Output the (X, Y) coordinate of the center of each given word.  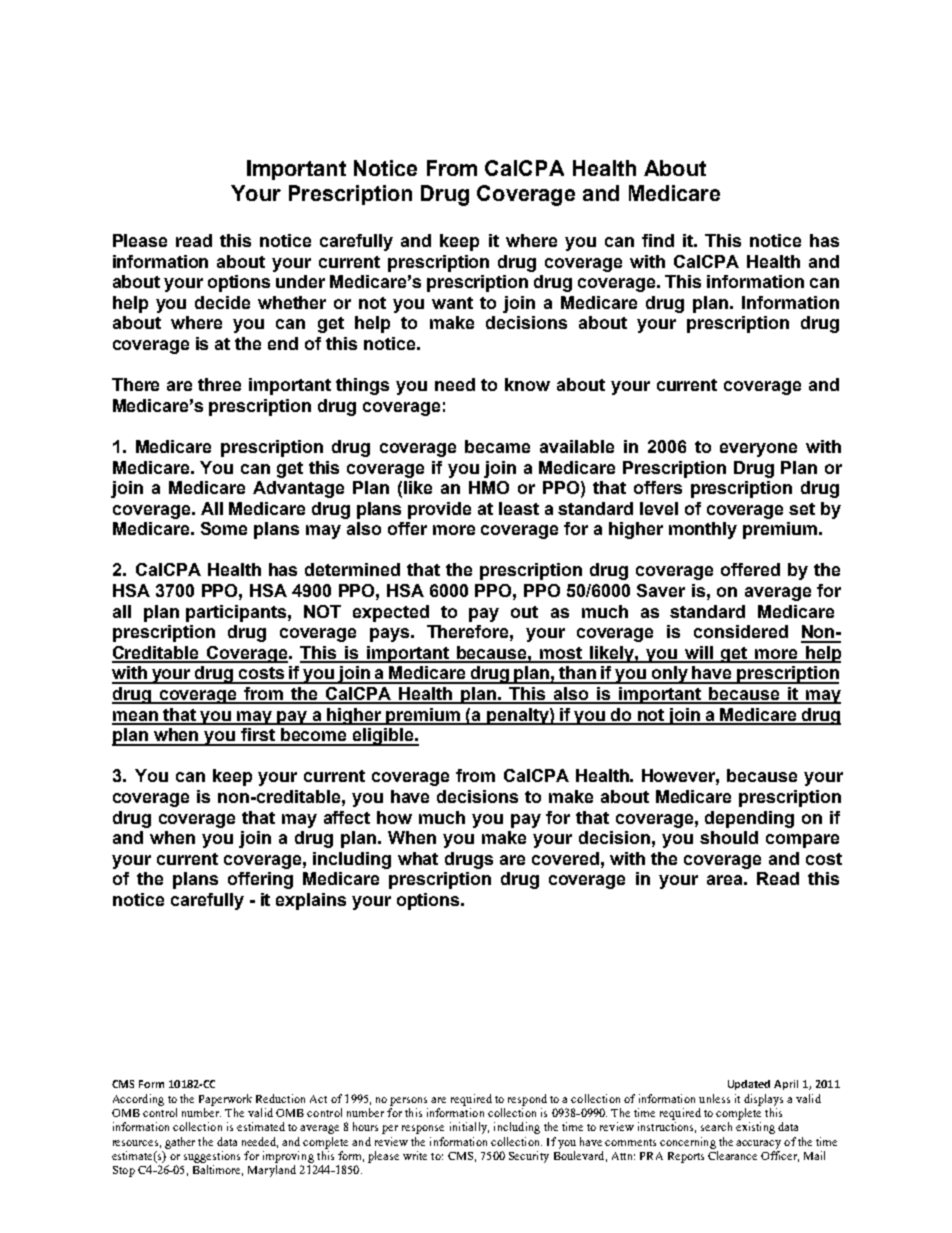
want (452, 303)
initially (469, 1128)
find (658, 240)
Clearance (732, 1155)
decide (222, 302)
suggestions (212, 1157)
